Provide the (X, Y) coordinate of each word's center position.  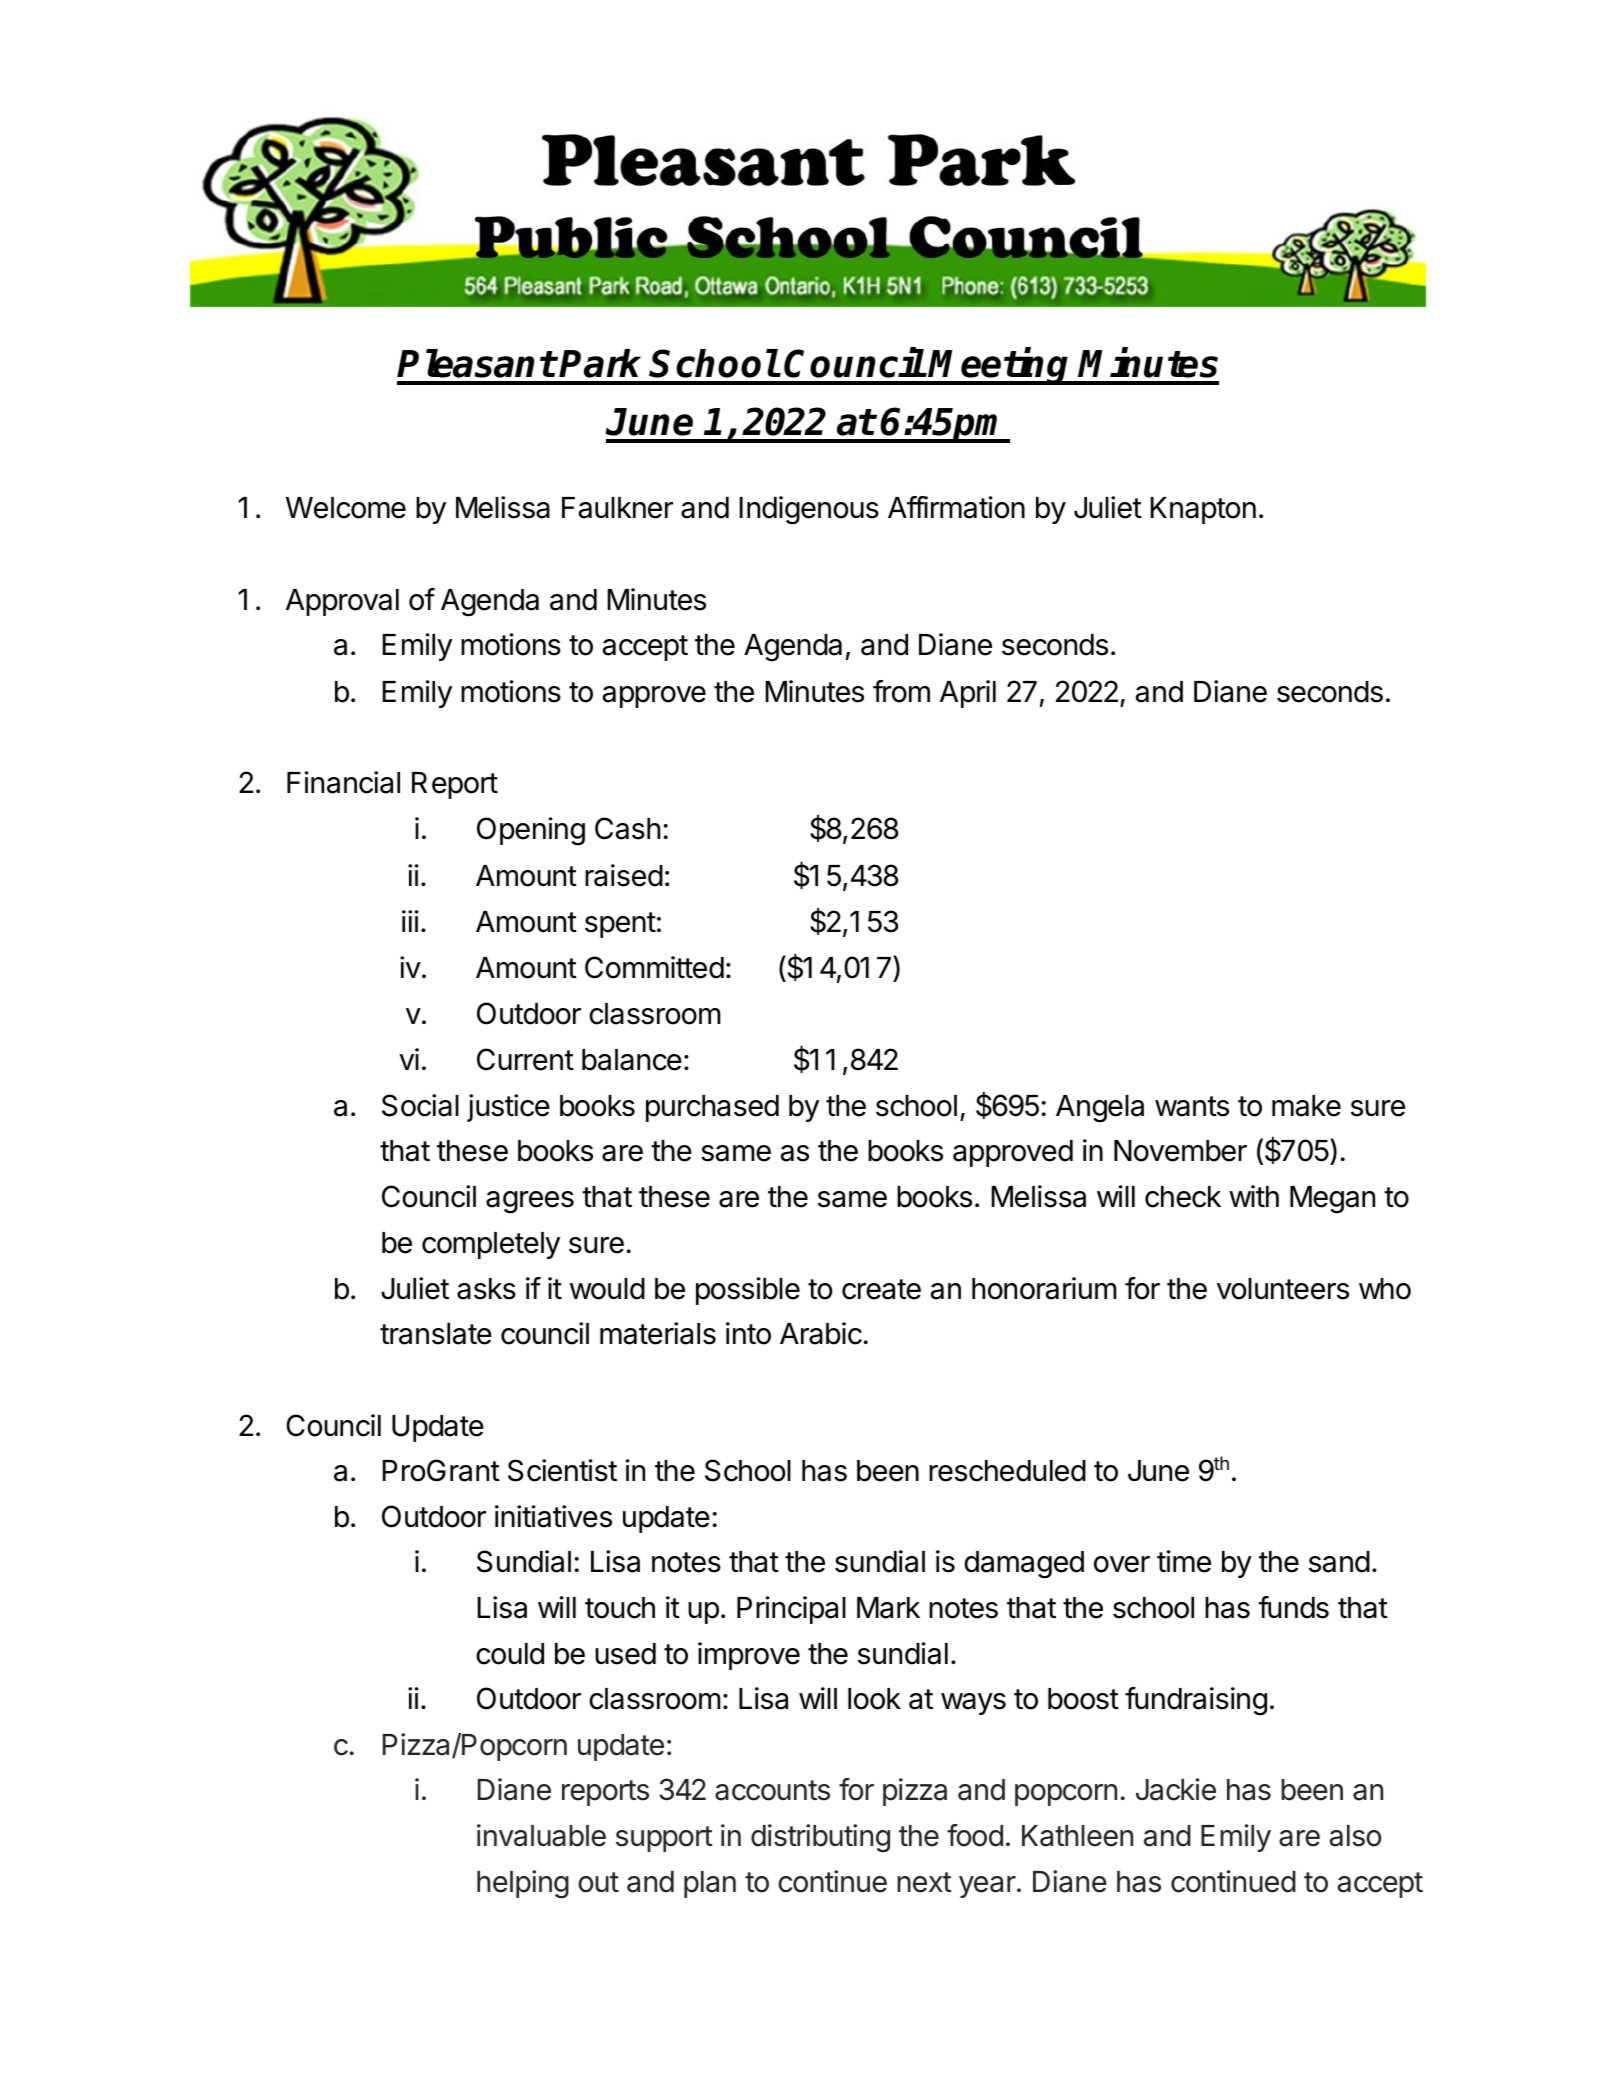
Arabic (821, 1333)
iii (410, 921)
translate (436, 1334)
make (1306, 1106)
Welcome (346, 508)
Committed (654, 967)
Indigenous (809, 510)
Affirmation (956, 507)
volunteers (1283, 1289)
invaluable (541, 1835)
